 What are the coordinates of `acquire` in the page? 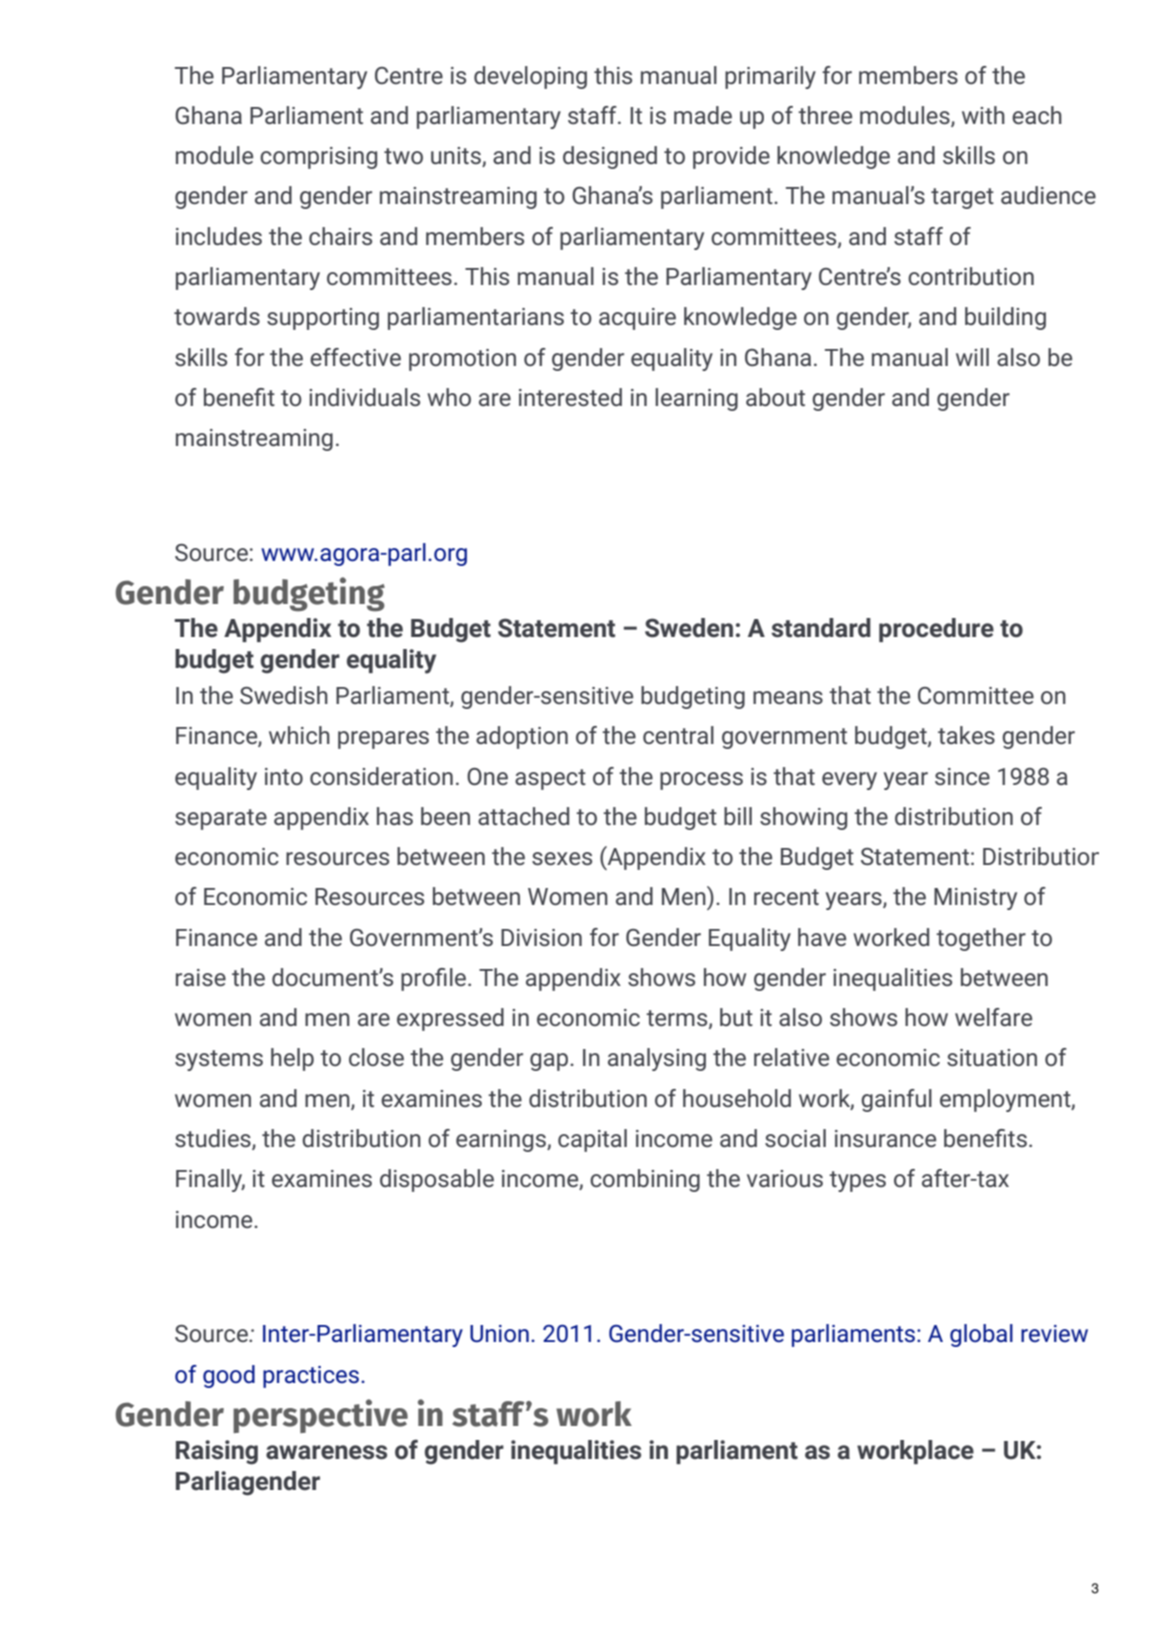 It's located at (637, 319).
